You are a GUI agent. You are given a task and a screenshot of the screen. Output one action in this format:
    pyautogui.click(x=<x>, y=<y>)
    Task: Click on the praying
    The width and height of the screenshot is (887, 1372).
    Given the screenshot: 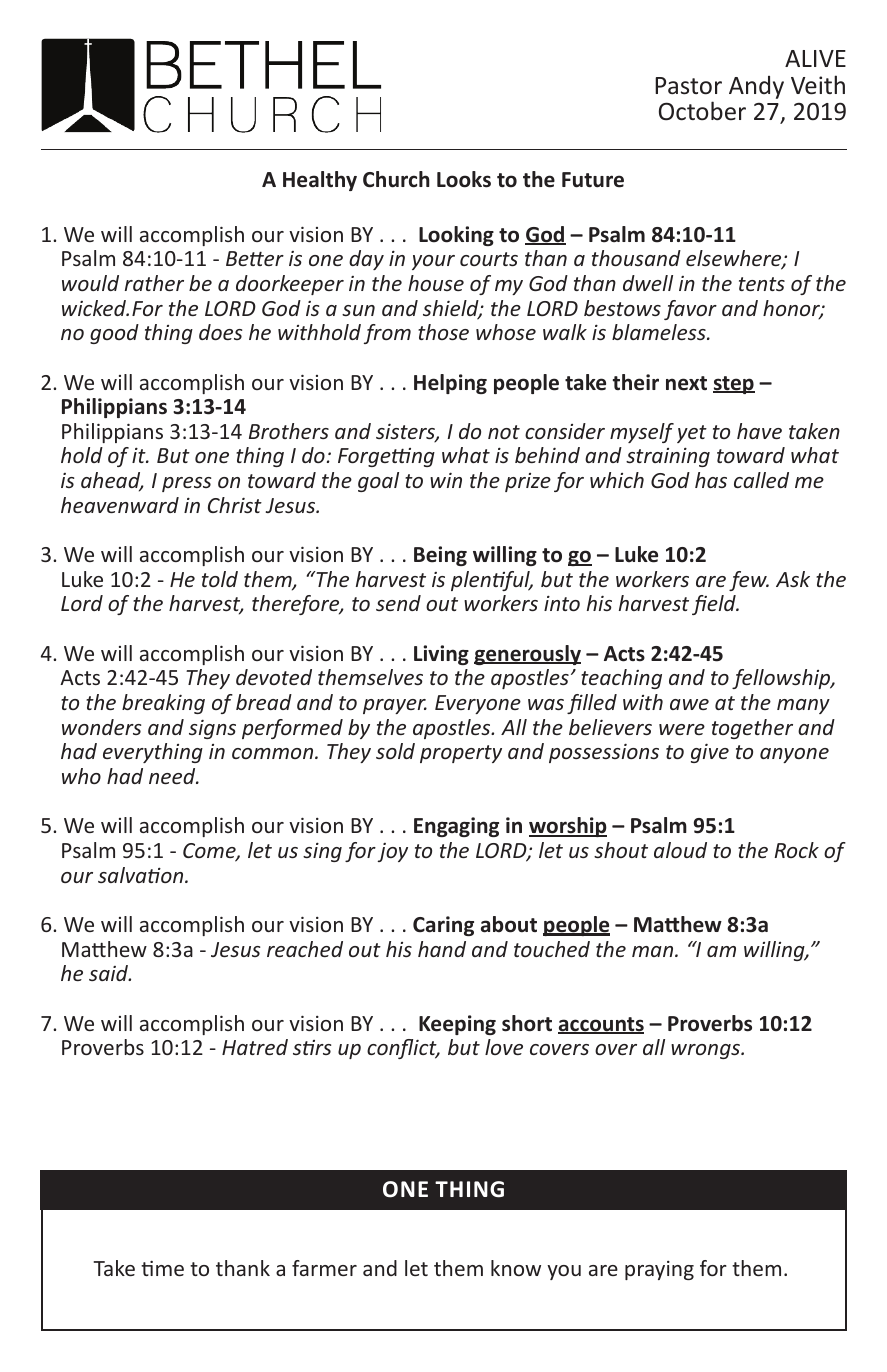 What is the action you would take?
    pyautogui.click(x=659, y=1270)
